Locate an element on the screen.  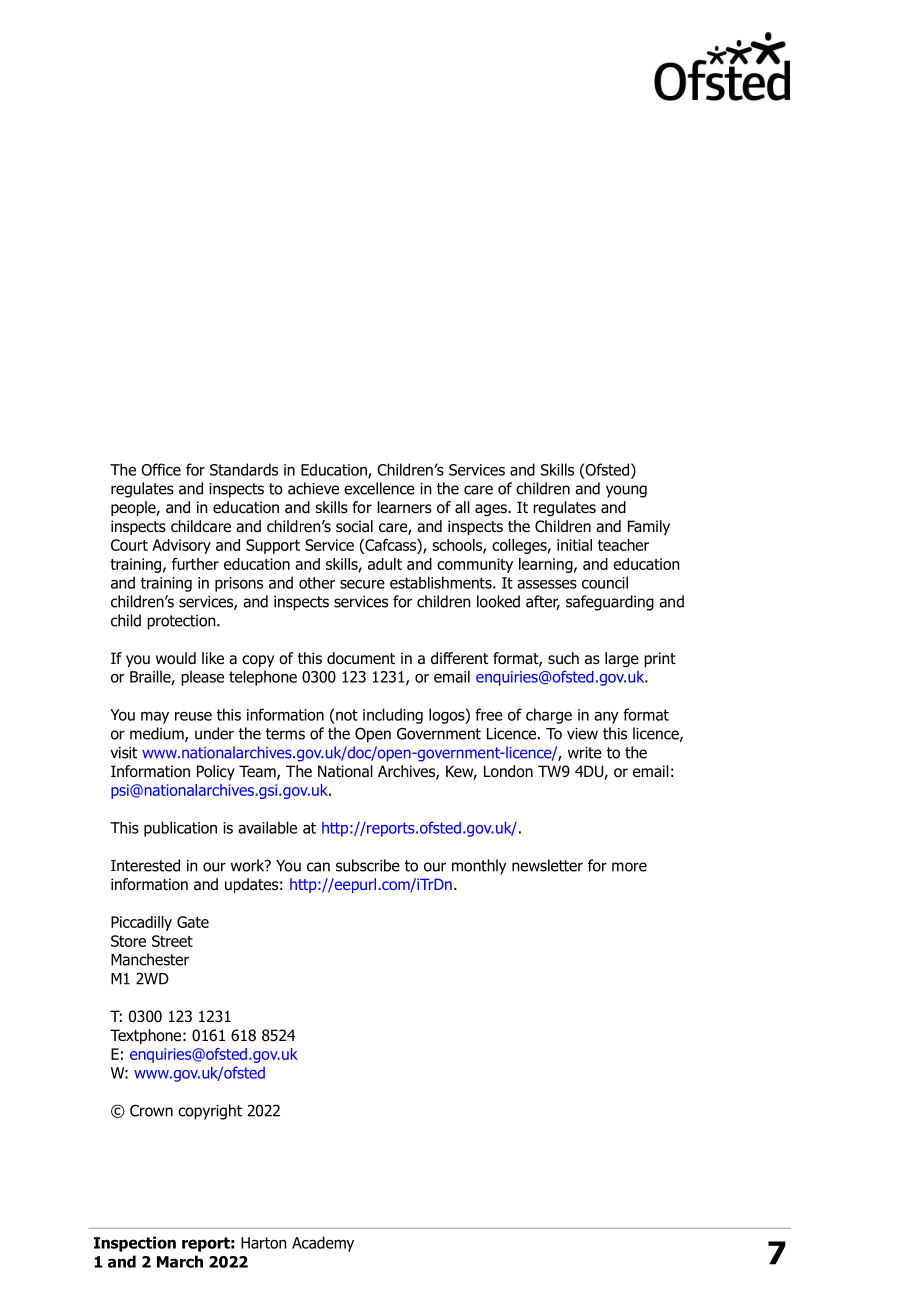
Academy is located at coordinates (323, 1244).
